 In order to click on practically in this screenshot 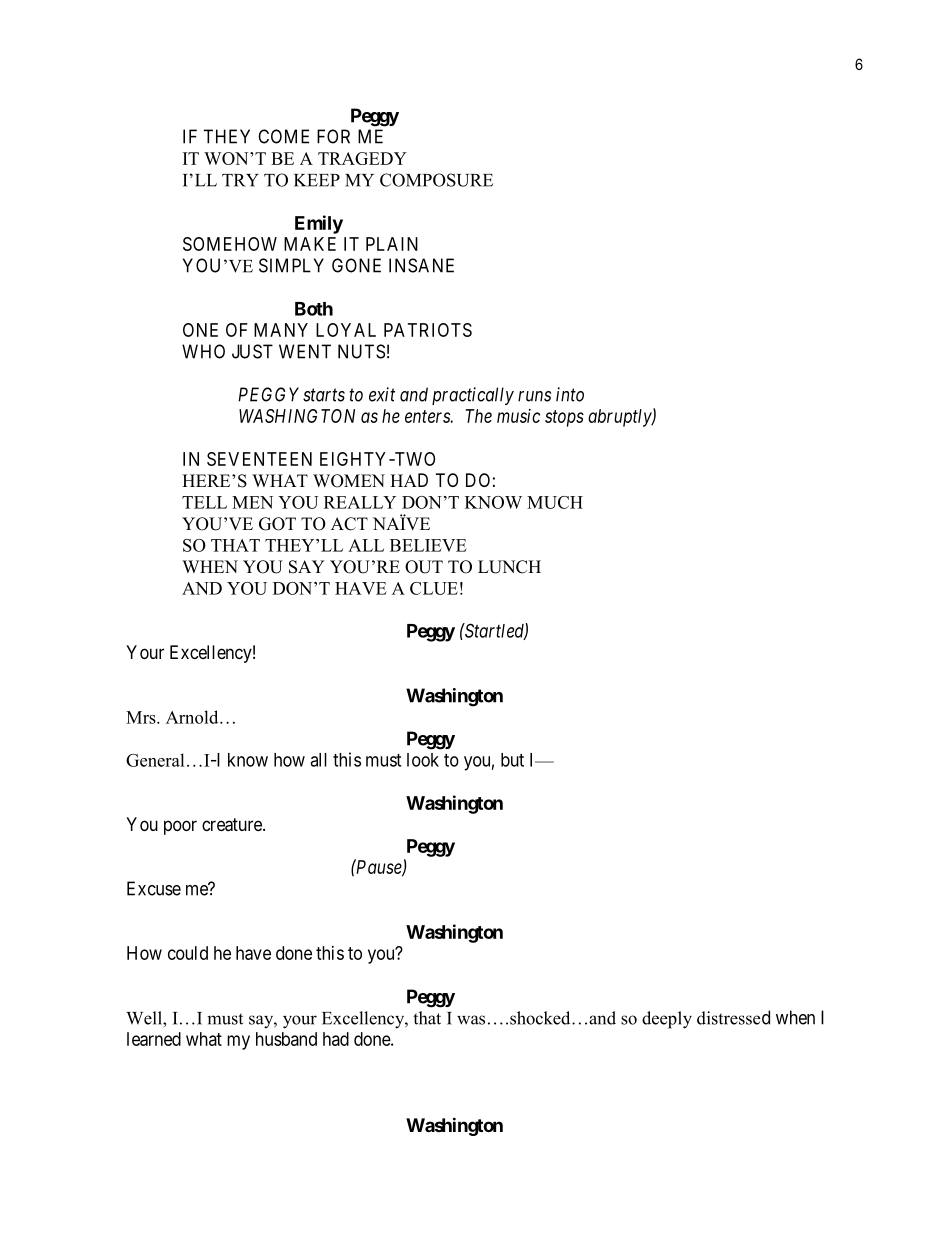, I will do `click(473, 396)`.
